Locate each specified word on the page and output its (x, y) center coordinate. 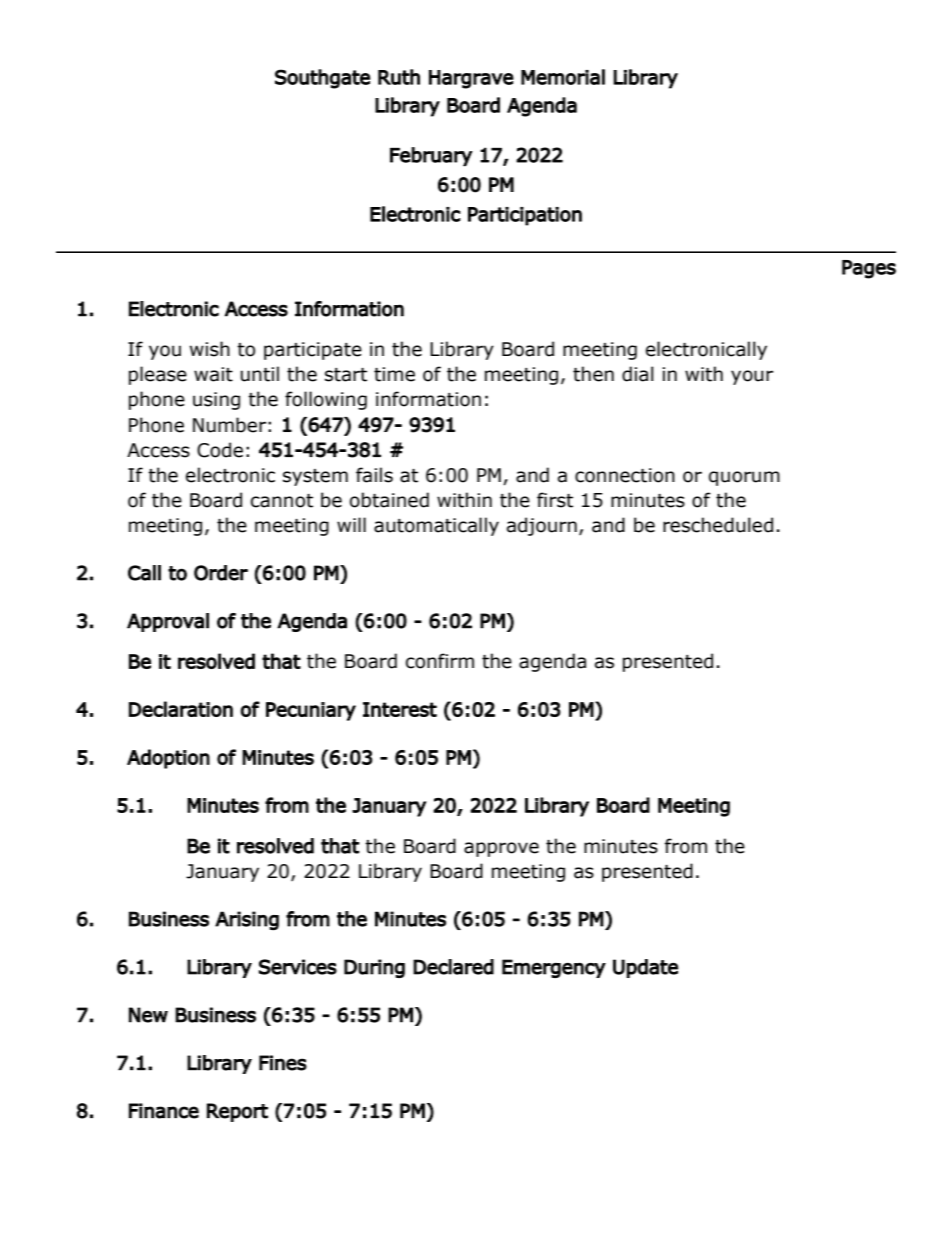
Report (237, 1112)
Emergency (554, 968)
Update (645, 968)
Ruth (399, 77)
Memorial (563, 77)
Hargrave (471, 79)
